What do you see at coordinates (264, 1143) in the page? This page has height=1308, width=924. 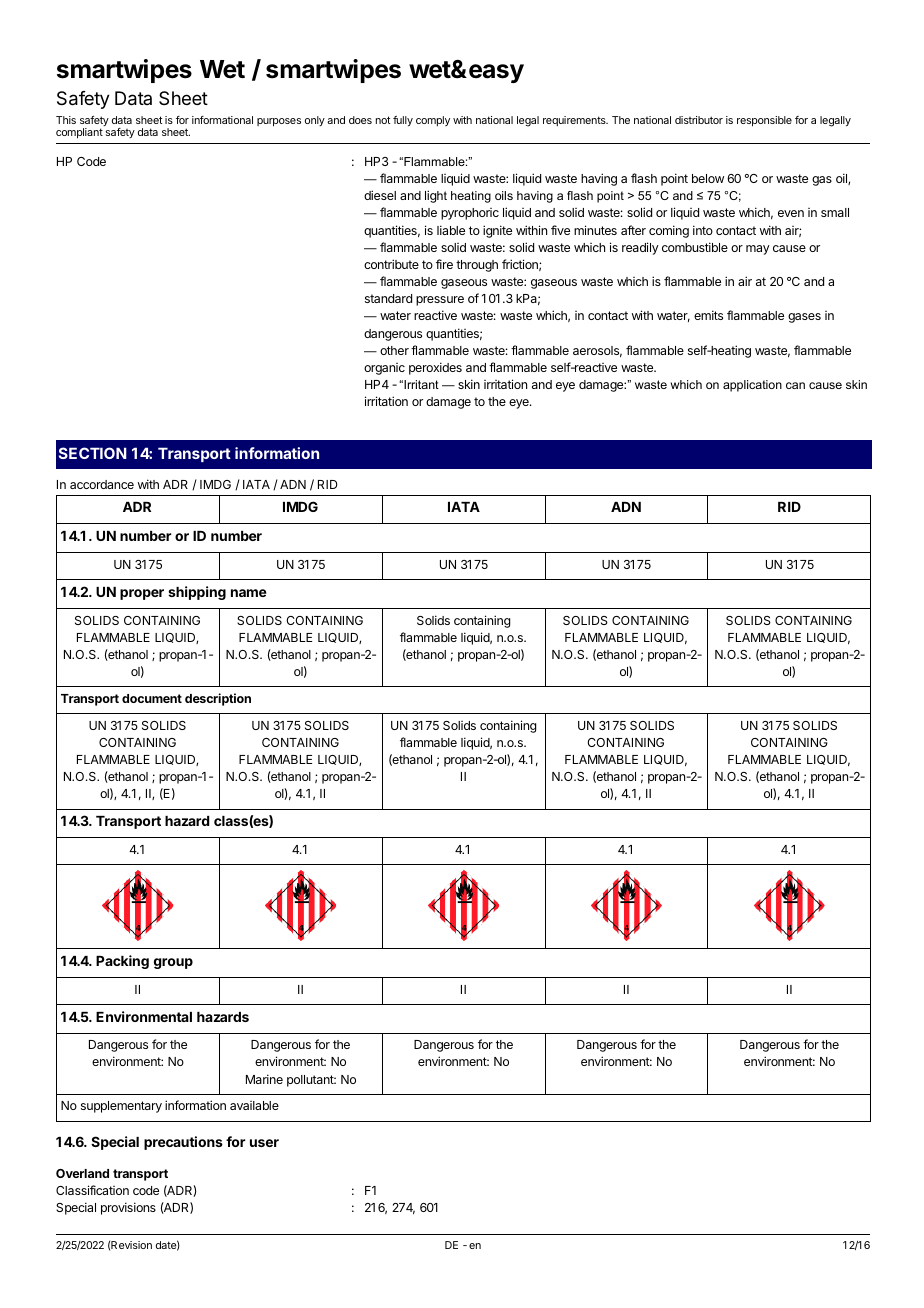 I see `user` at bounding box center [264, 1143].
